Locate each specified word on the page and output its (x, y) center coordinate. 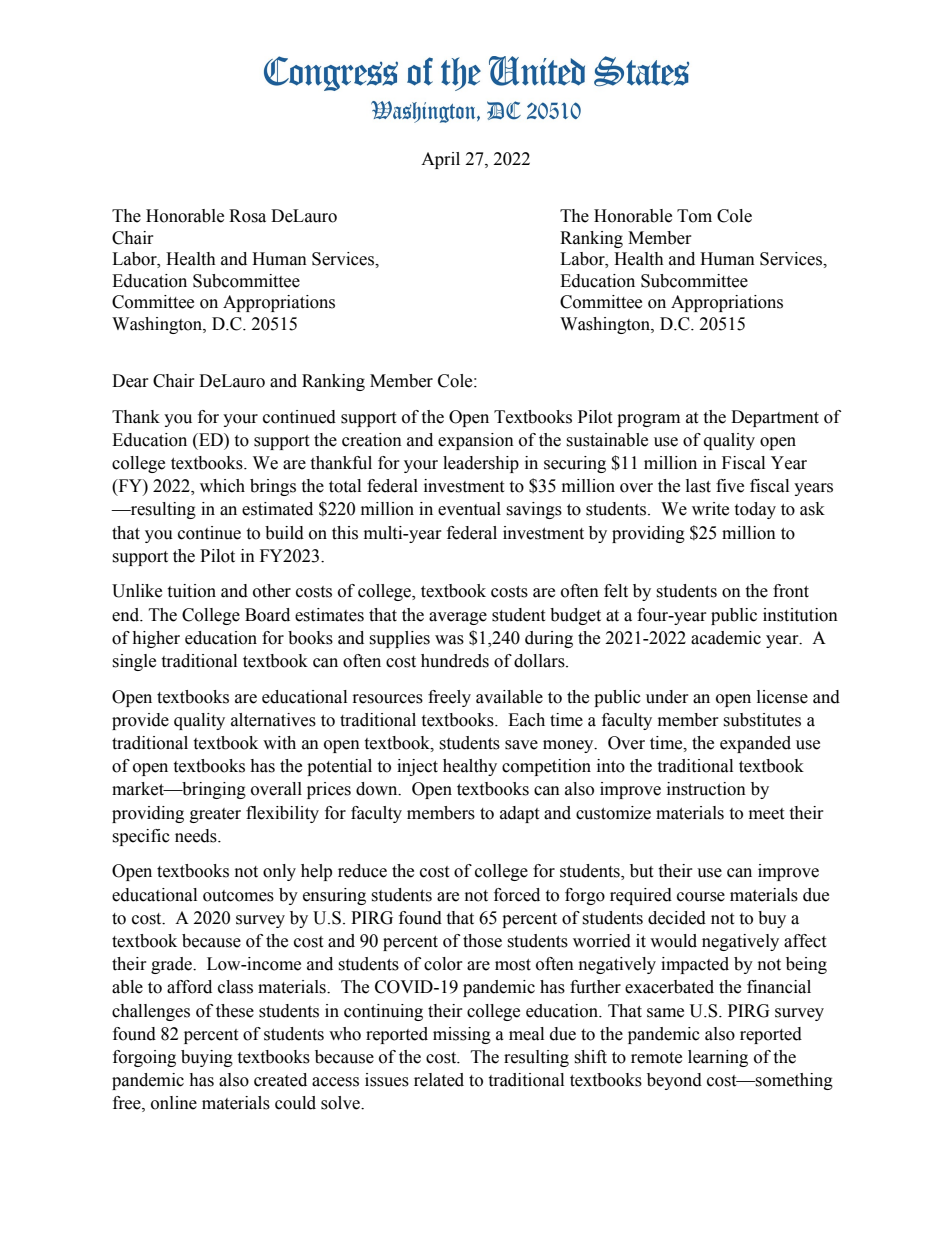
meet (766, 814)
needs (197, 836)
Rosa (247, 216)
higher (156, 639)
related (439, 1080)
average (458, 618)
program (648, 420)
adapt (519, 814)
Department (775, 418)
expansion (476, 441)
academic (726, 638)
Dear (130, 381)
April (440, 160)
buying (207, 1058)
